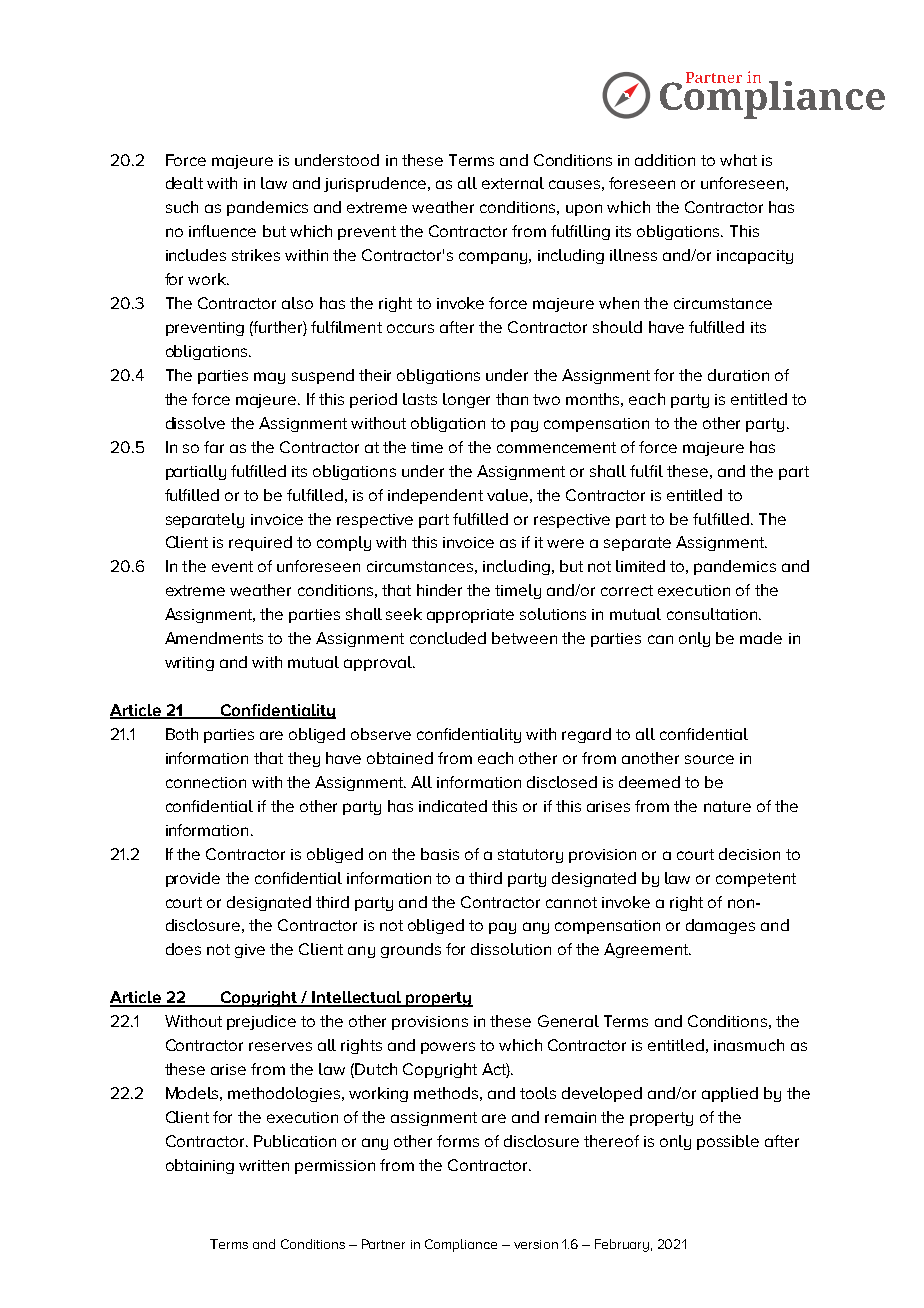 The height and width of the screenshot is (1308, 924). I want to click on concluded, so click(448, 638).
